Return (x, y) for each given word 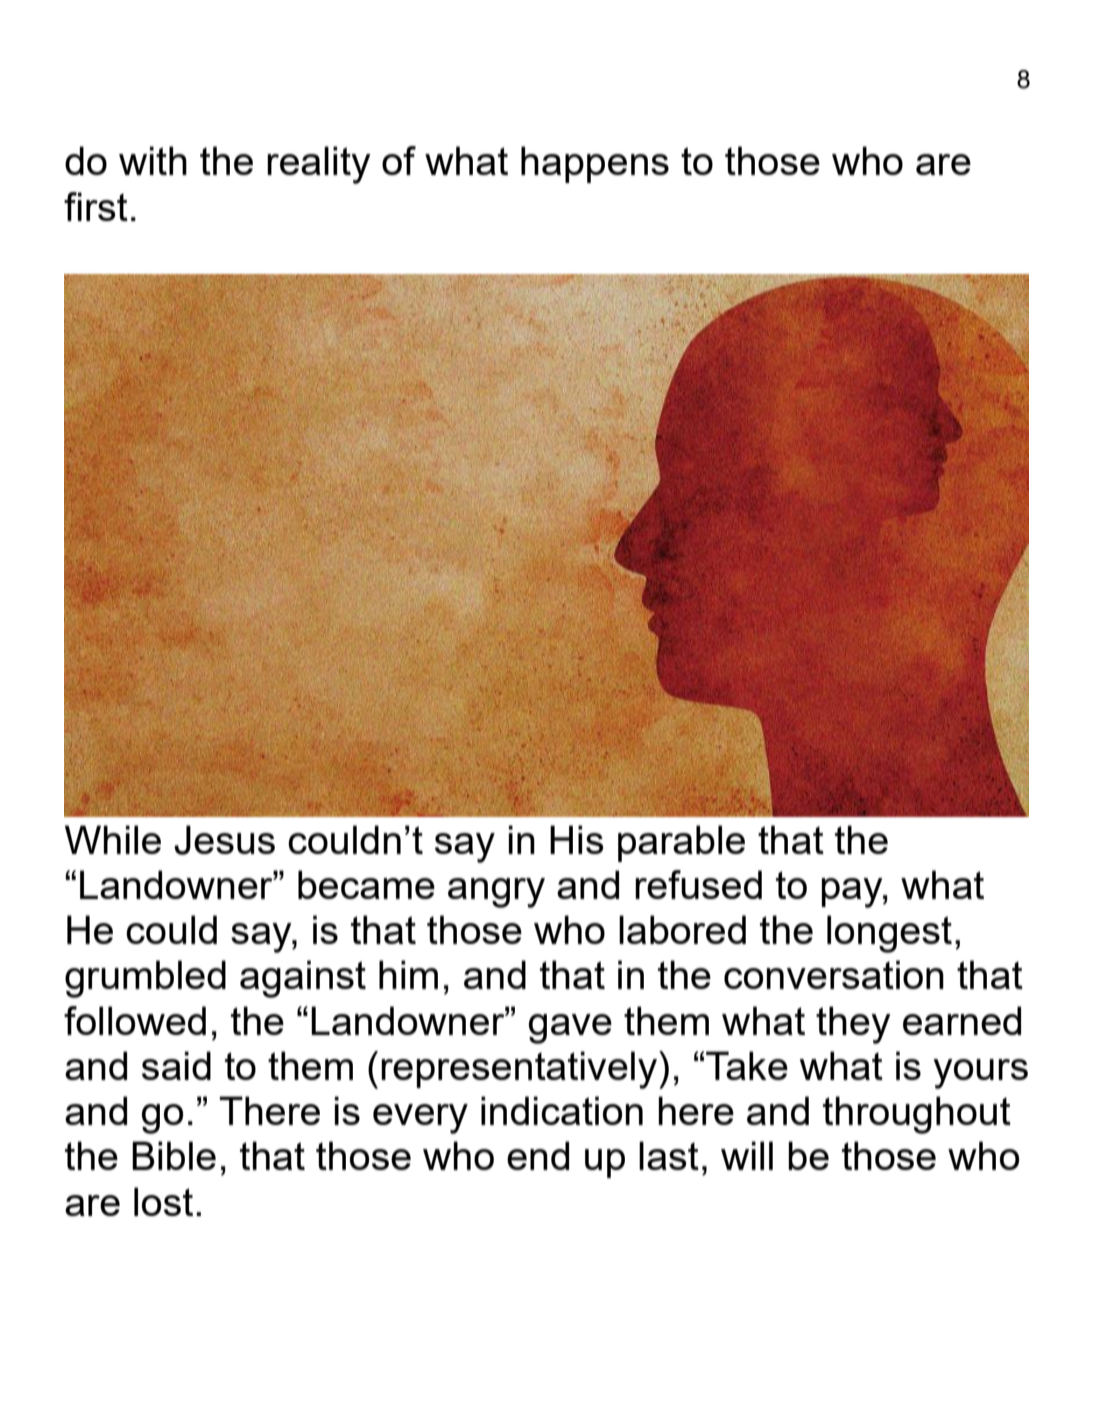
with (153, 160)
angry (496, 893)
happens (595, 164)
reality (319, 165)
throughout (917, 1115)
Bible (174, 1155)
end (538, 1155)
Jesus (224, 840)
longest (889, 934)
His (577, 839)
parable (681, 843)
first (96, 206)
